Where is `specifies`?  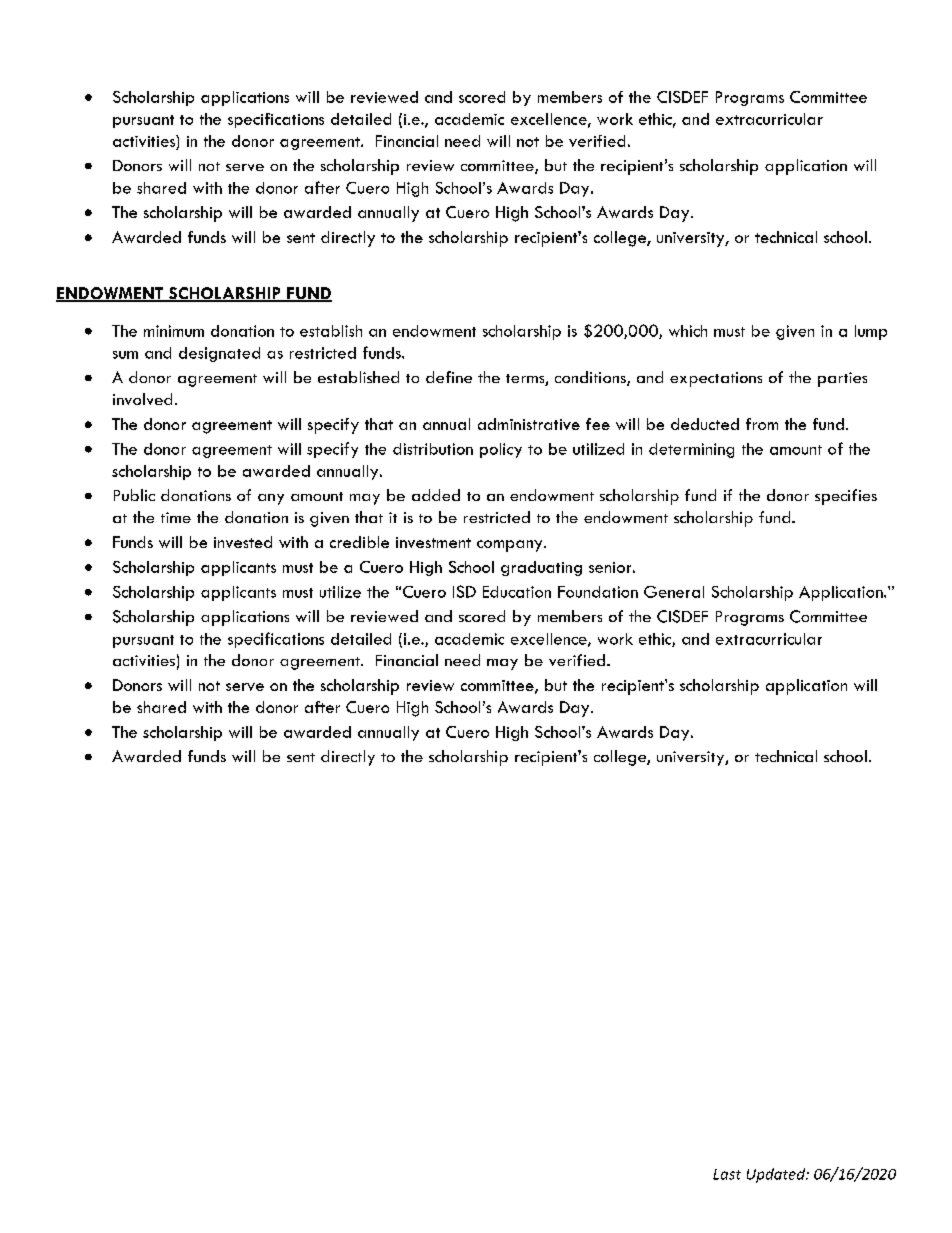
specifies is located at coordinates (846, 497).
